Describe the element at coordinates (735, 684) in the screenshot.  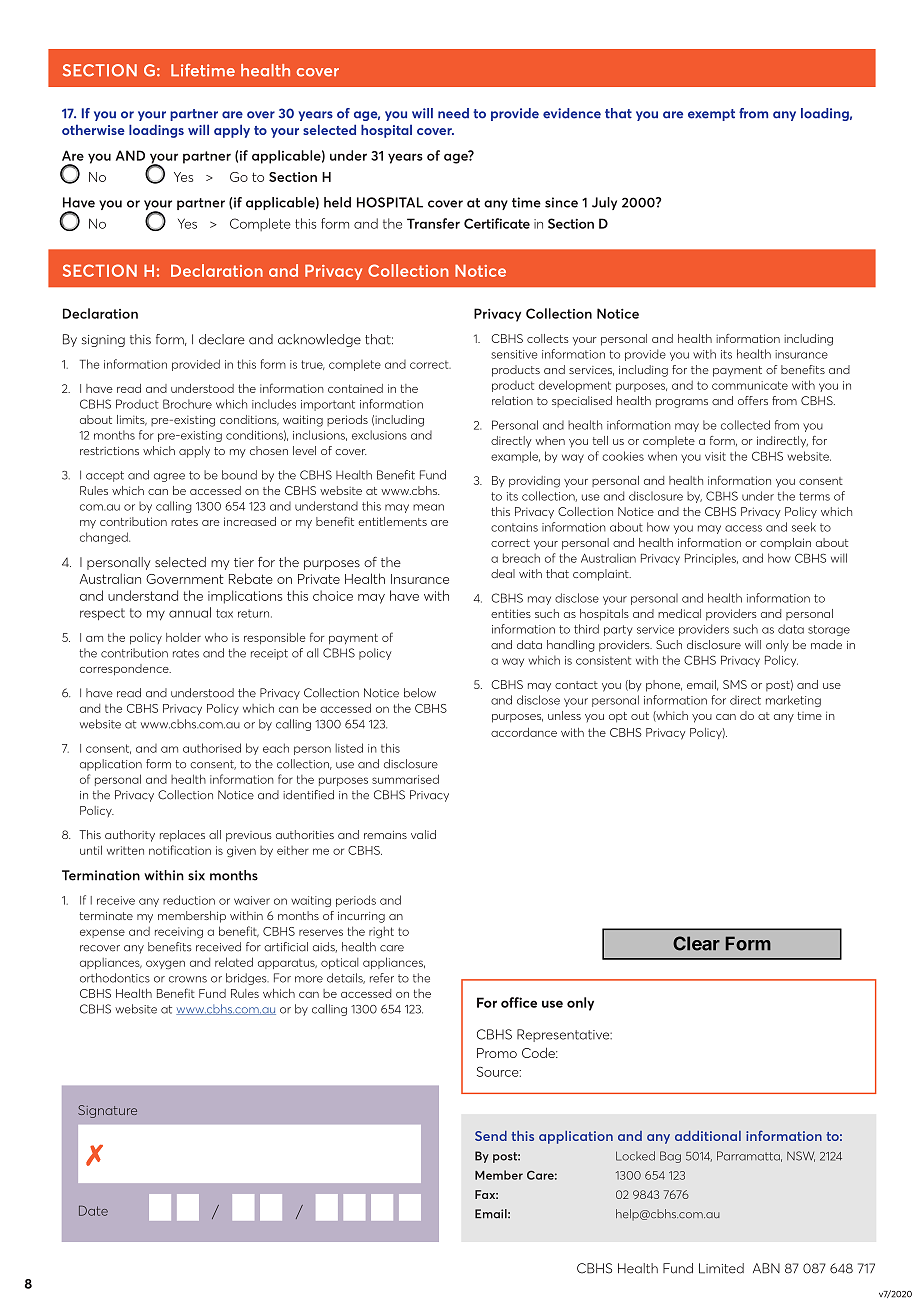
I see `SMS` at that location.
